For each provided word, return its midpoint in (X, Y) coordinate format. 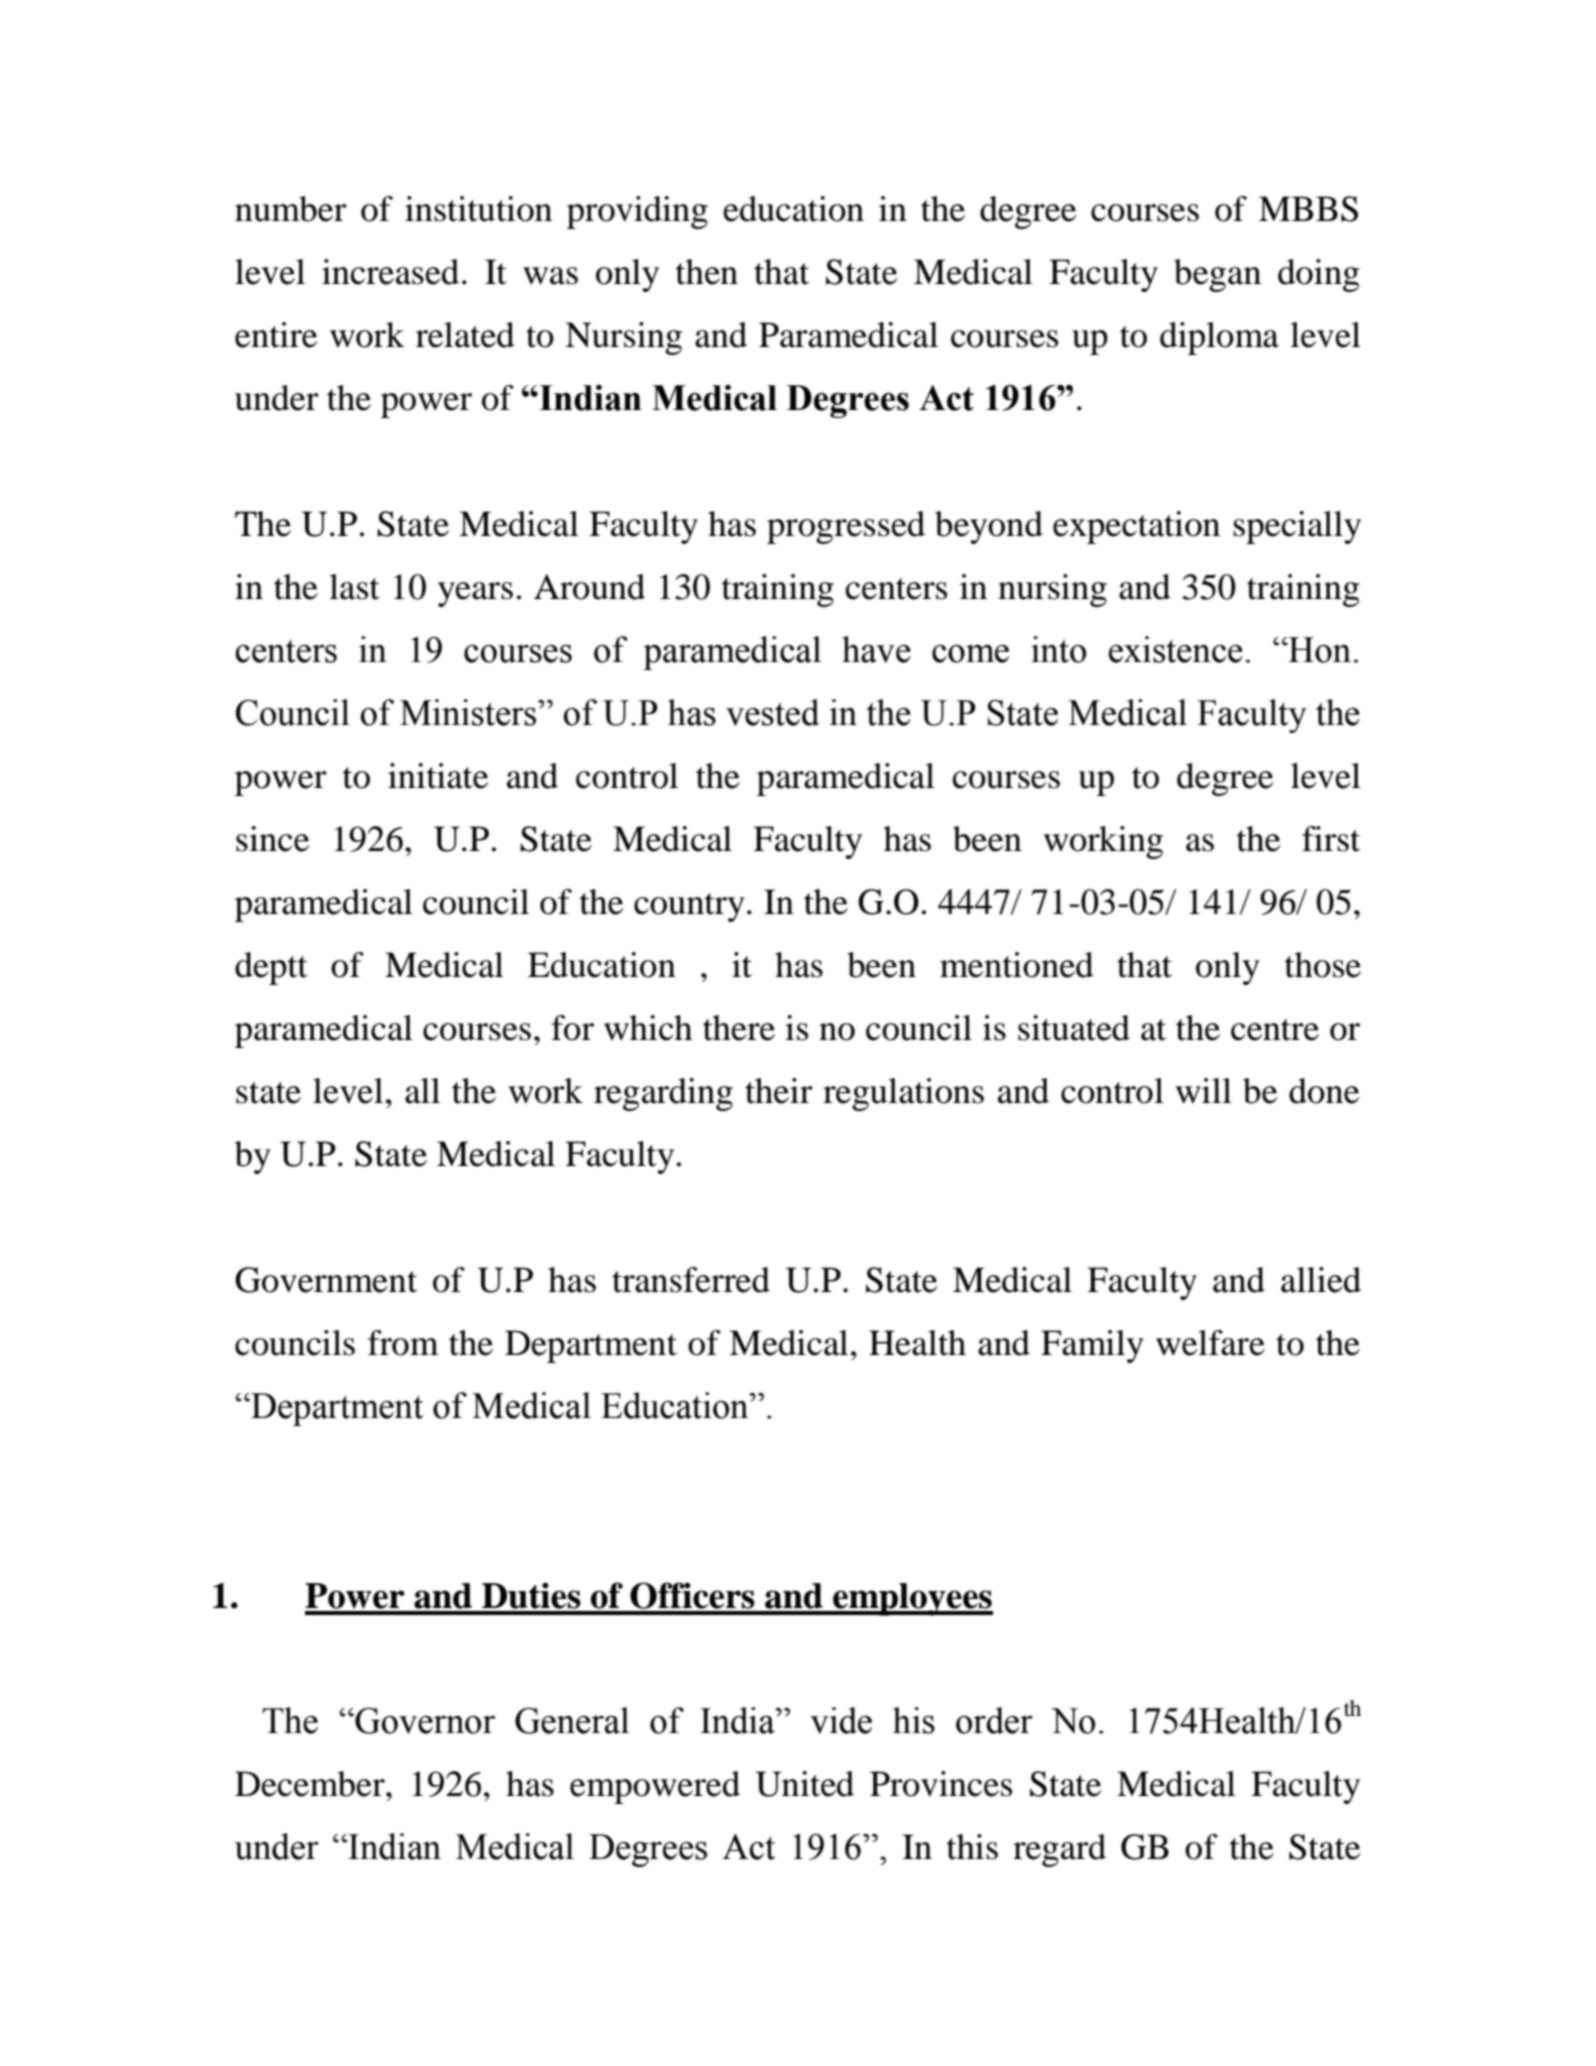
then (707, 272)
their (779, 1091)
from (403, 1343)
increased (390, 272)
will (1204, 1091)
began (1217, 275)
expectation (1136, 527)
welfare (1210, 1343)
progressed (846, 527)
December (311, 1784)
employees (912, 1599)
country (689, 907)
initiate (438, 776)
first (1331, 839)
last (354, 587)
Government (326, 1280)
